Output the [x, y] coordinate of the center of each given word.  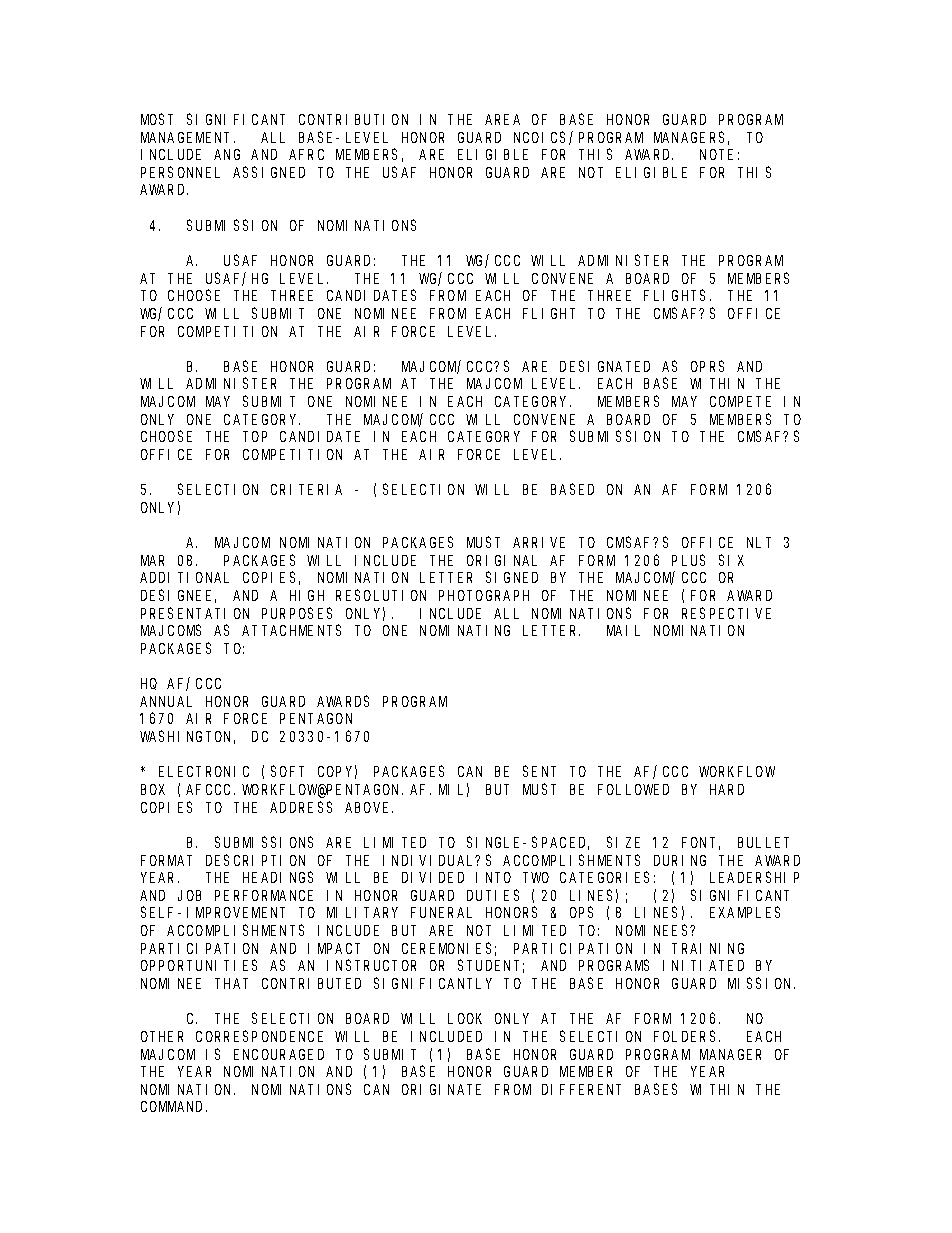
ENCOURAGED [279, 1054]
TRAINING [708, 948]
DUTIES [493, 895]
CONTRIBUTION [353, 119]
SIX [731, 560]
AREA [502, 119]
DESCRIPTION [255, 860]
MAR [152, 560]
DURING [680, 860]
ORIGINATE [441, 1089]
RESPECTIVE [726, 613]
